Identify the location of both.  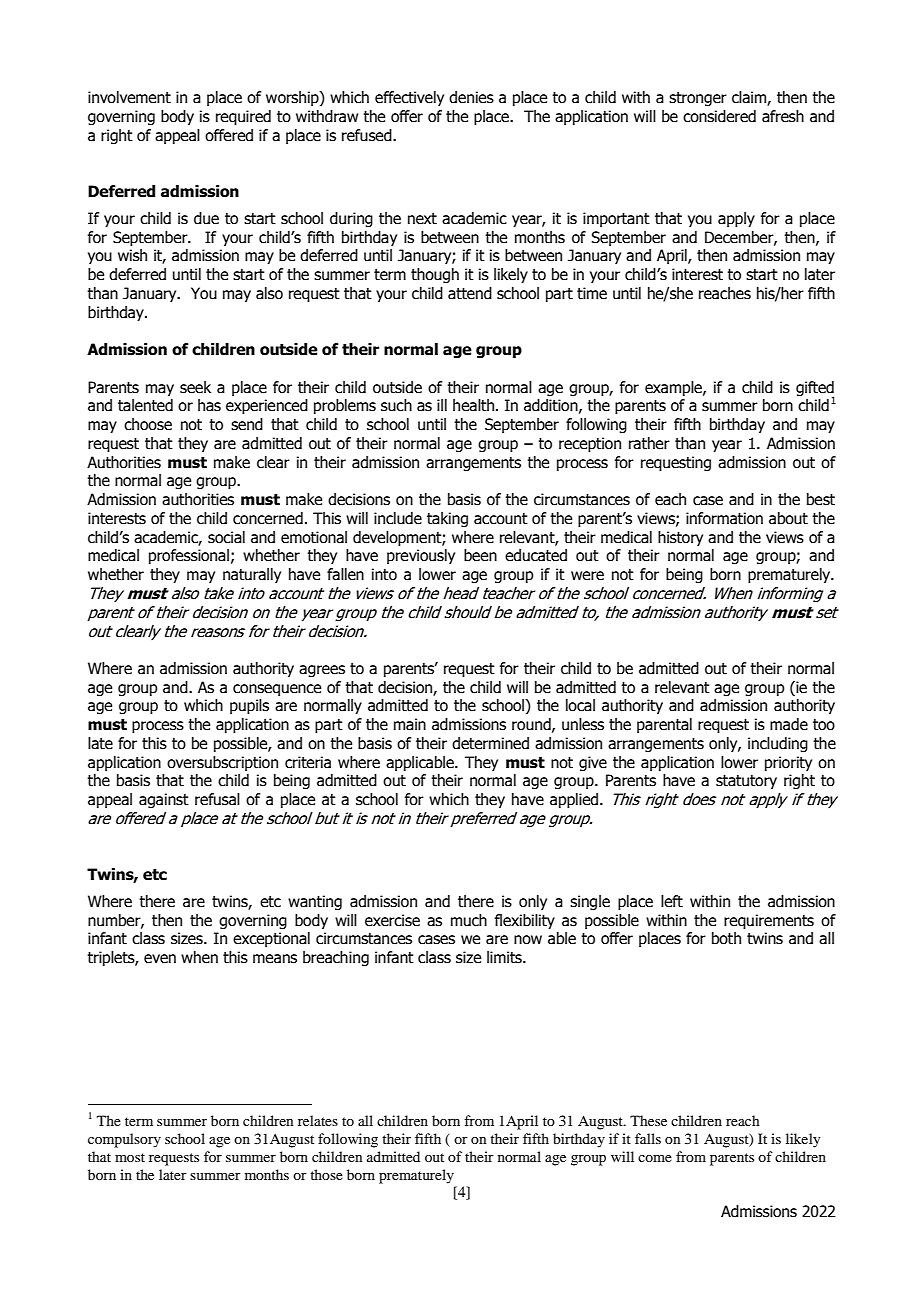
(726, 938).
